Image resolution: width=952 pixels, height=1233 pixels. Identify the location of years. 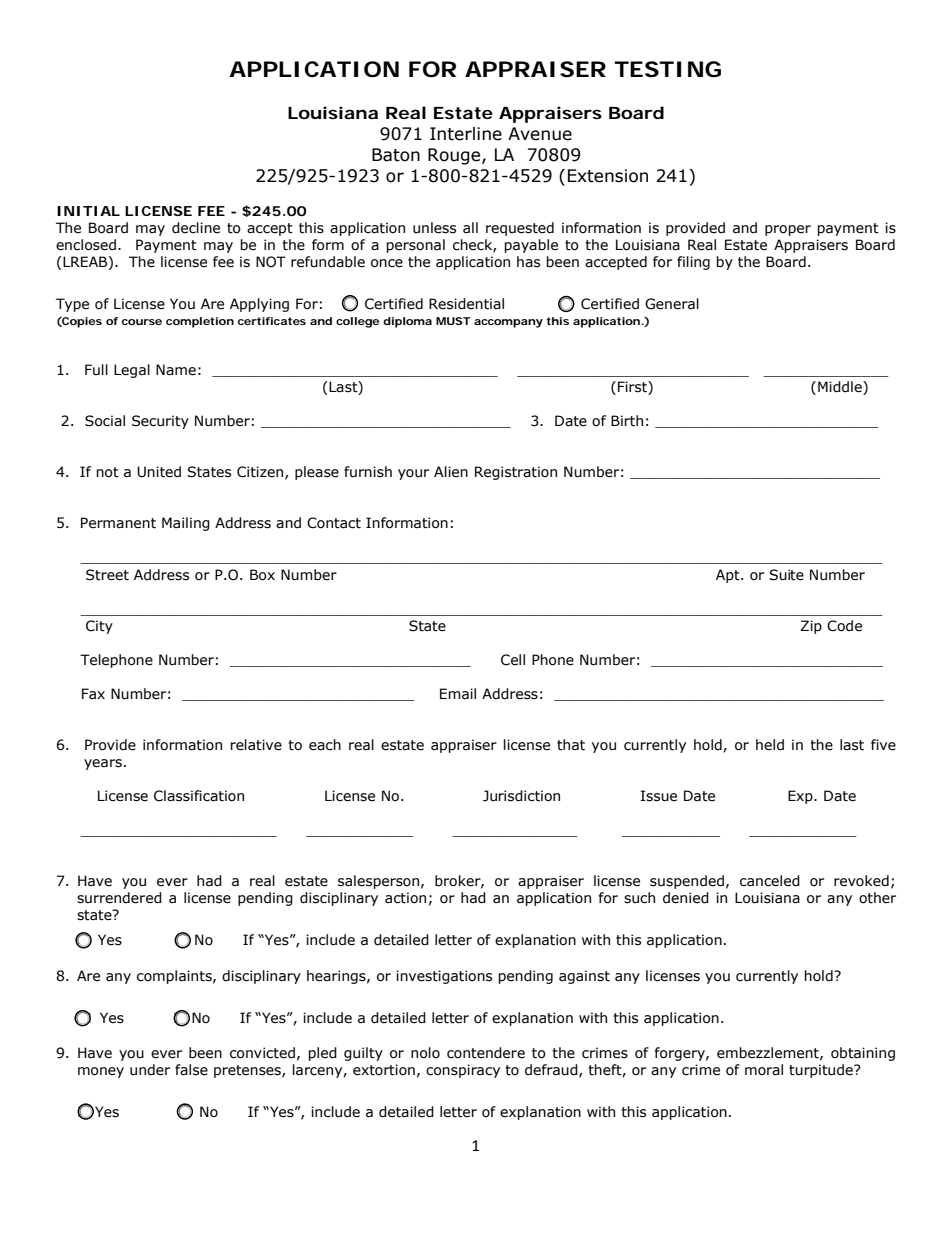
(103, 764).
